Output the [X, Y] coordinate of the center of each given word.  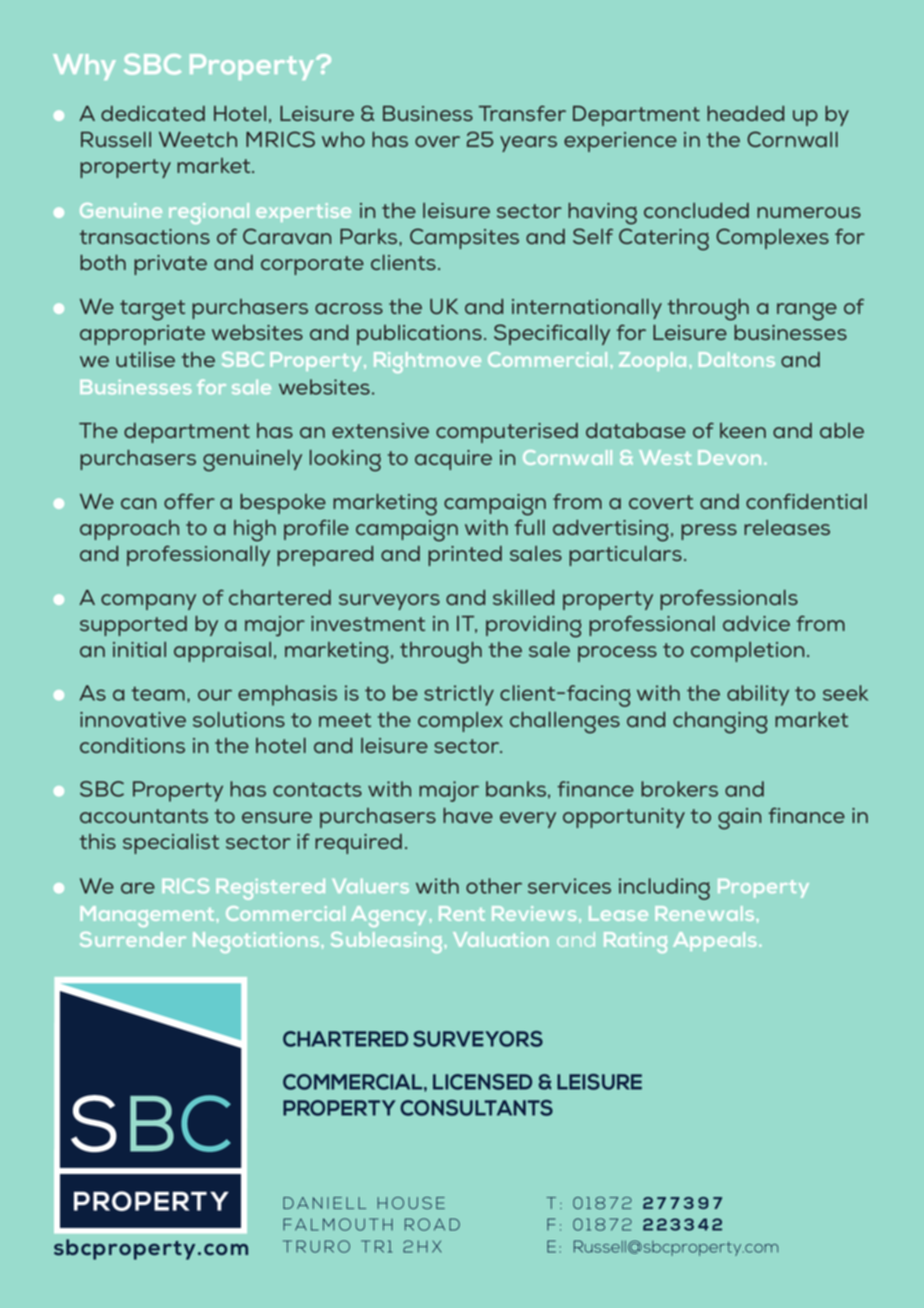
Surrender [133, 939]
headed [745, 113]
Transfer [522, 113]
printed [465, 556]
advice [756, 623]
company [148, 602]
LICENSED [482, 1082]
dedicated [153, 113]
